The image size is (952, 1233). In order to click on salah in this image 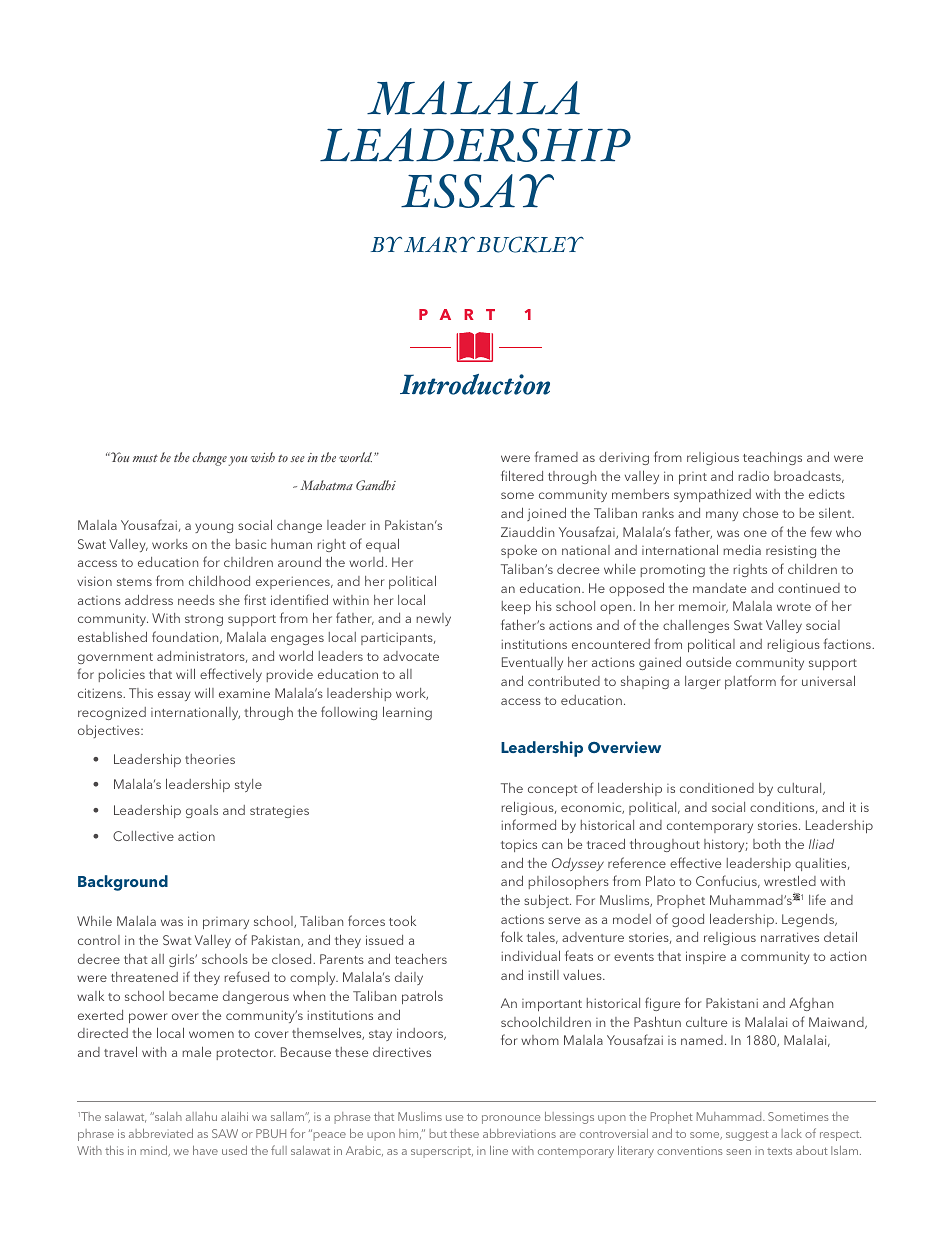, I will do `click(167, 1116)`.
